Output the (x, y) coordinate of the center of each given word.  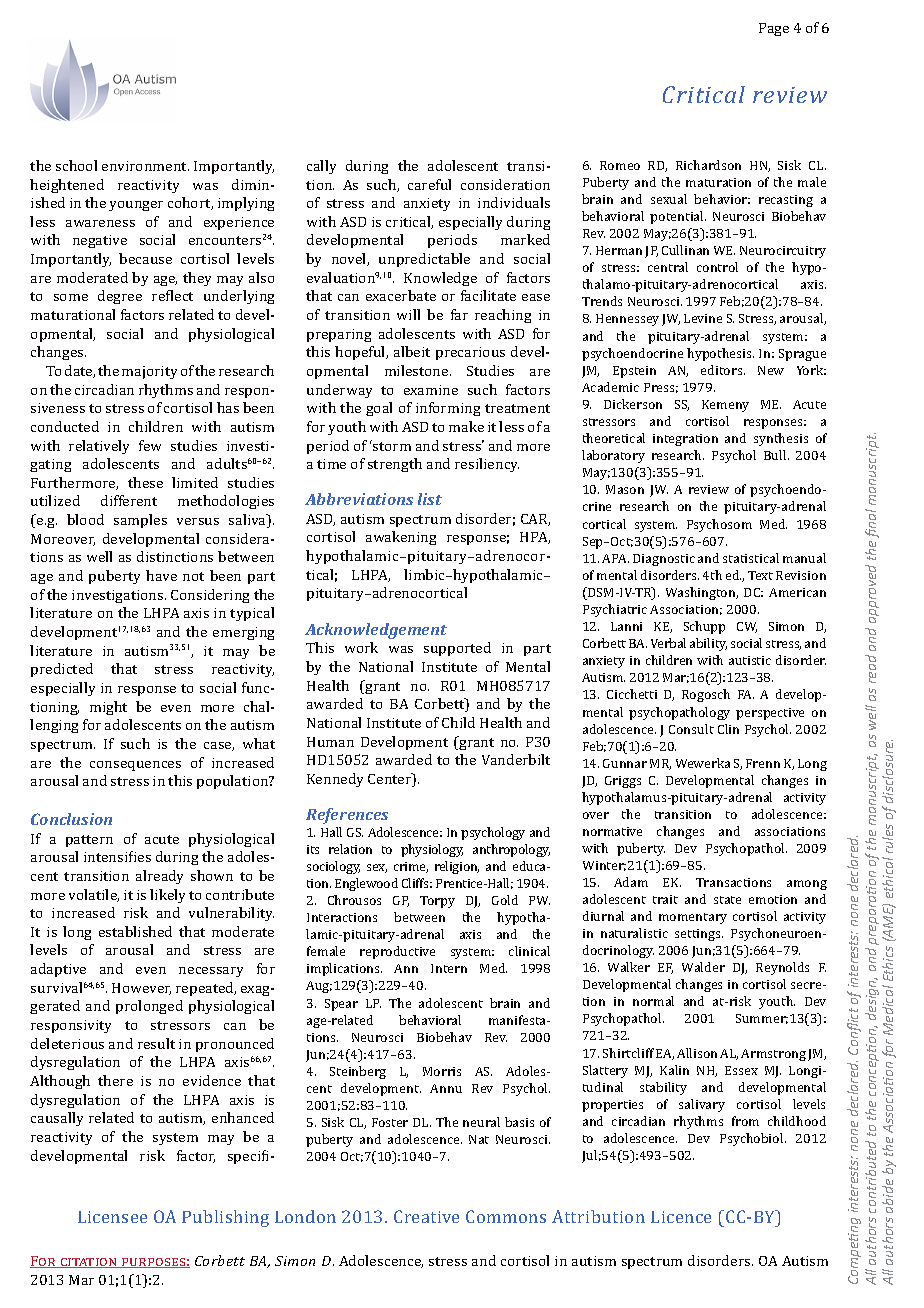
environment (145, 166)
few (150, 445)
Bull (776, 455)
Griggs (623, 782)
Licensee (112, 1217)
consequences (135, 766)
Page (774, 29)
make (466, 426)
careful (429, 184)
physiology (432, 850)
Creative (426, 1216)
